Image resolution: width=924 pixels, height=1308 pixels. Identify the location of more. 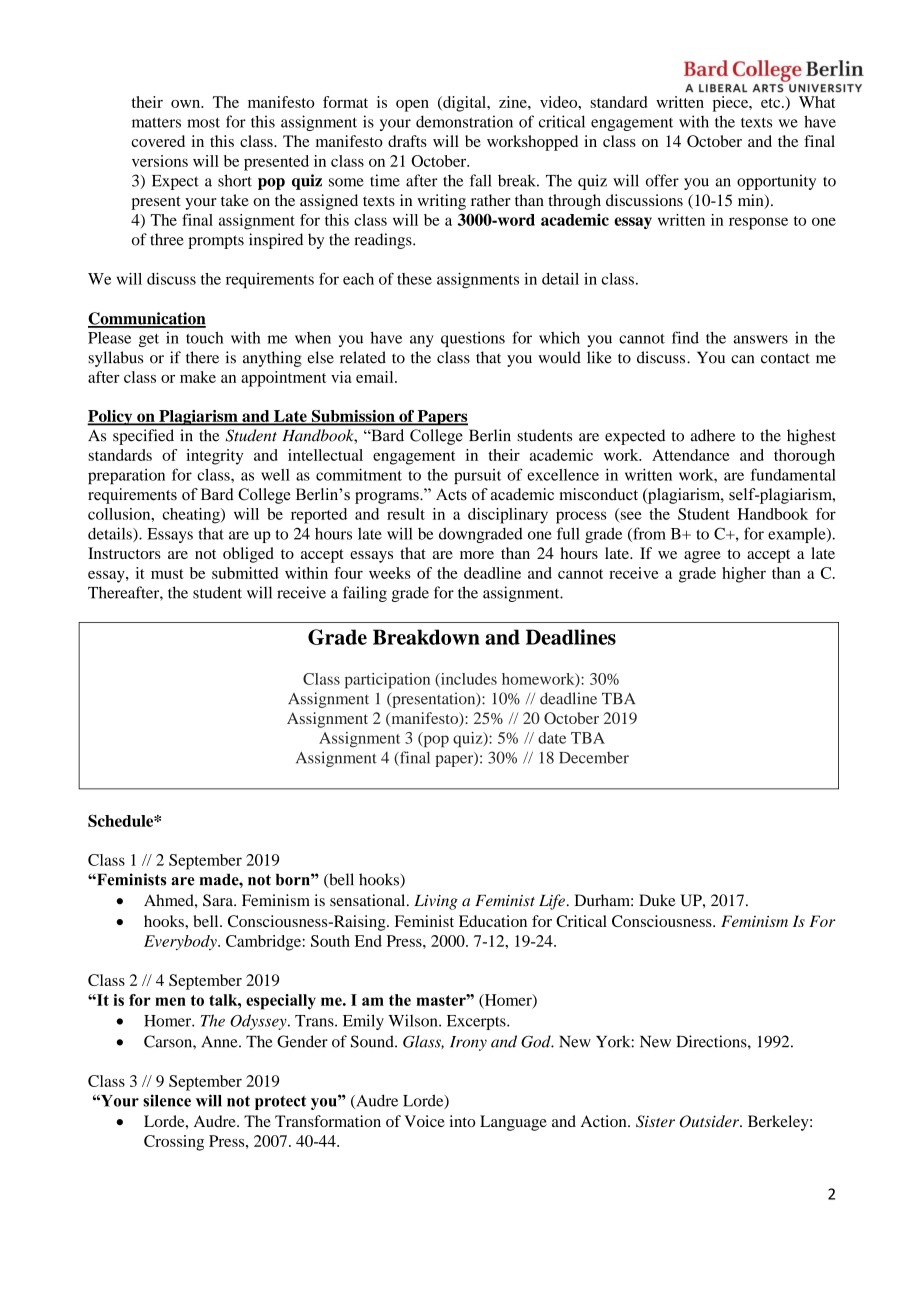
(477, 555).
